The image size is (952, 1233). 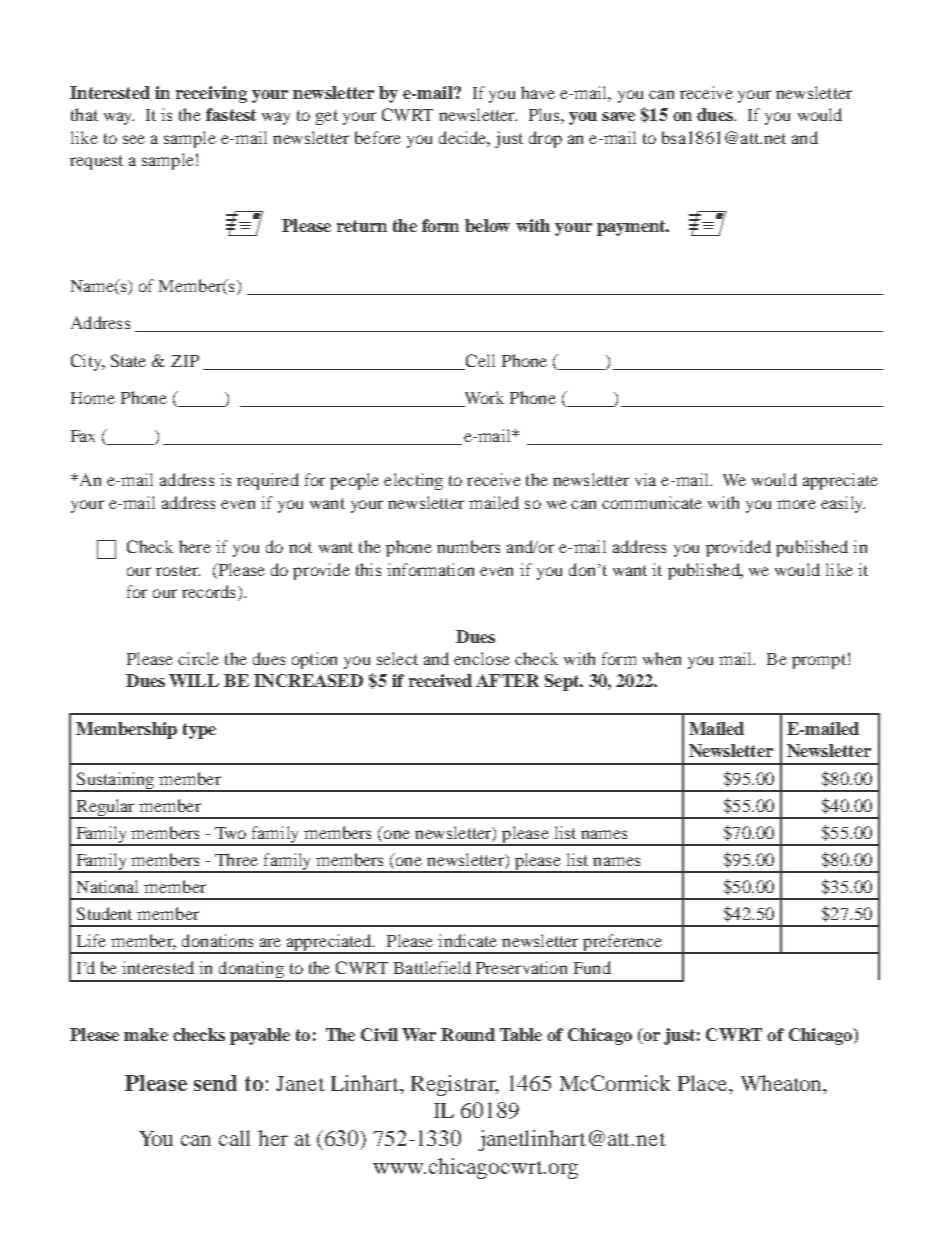 What do you see at coordinates (134, 139) in the image?
I see `see` at bounding box center [134, 139].
